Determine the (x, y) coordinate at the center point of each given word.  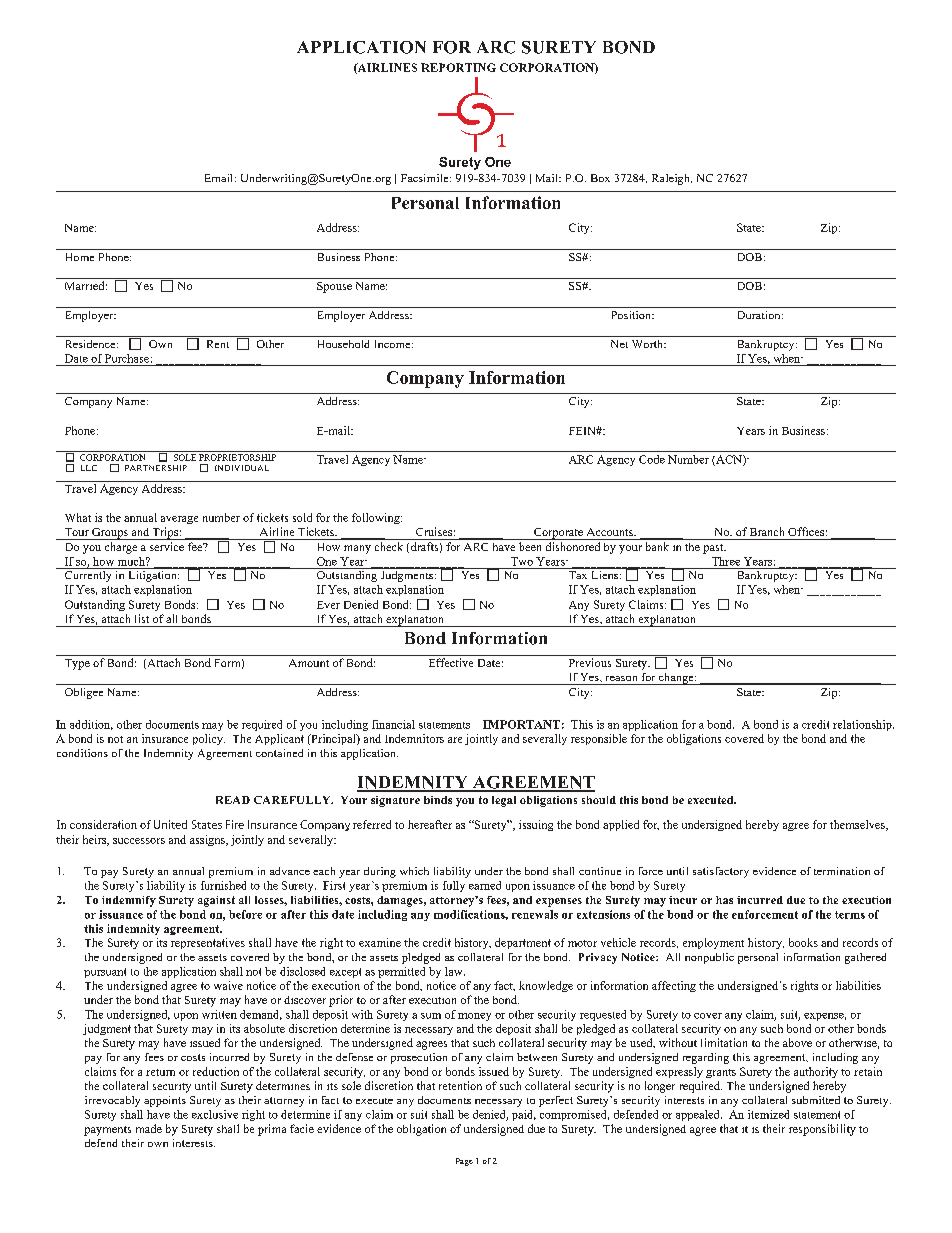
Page (464, 1162)
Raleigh (672, 179)
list (142, 618)
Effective (451, 662)
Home (80, 257)
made (149, 1128)
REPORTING (458, 67)
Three (726, 561)
